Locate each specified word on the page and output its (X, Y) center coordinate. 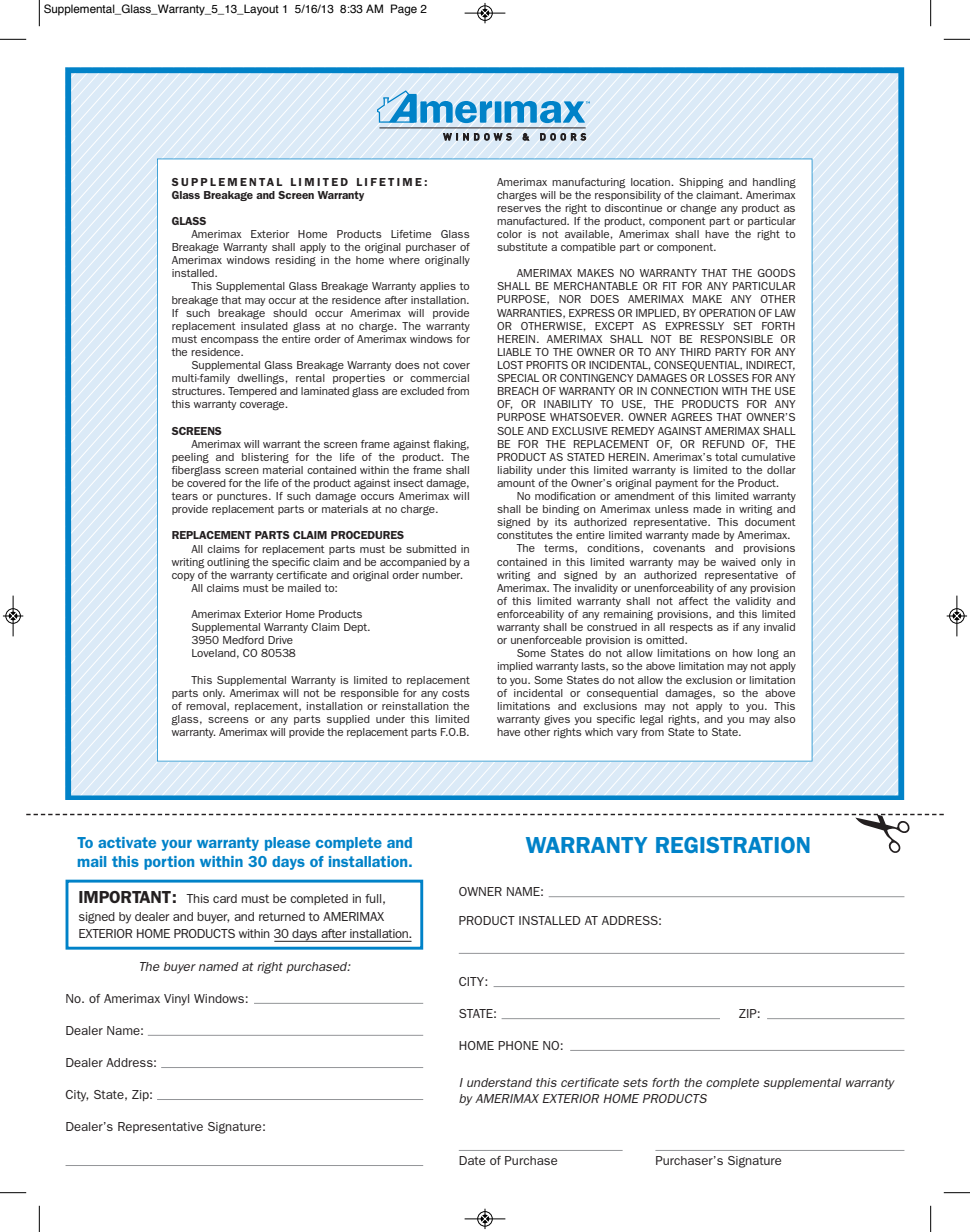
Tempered (252, 392)
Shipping (701, 183)
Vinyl (176, 1000)
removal (207, 706)
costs (456, 693)
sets (635, 1082)
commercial (439, 378)
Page (404, 10)
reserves (519, 209)
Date (472, 1160)
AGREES (691, 417)
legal (651, 720)
